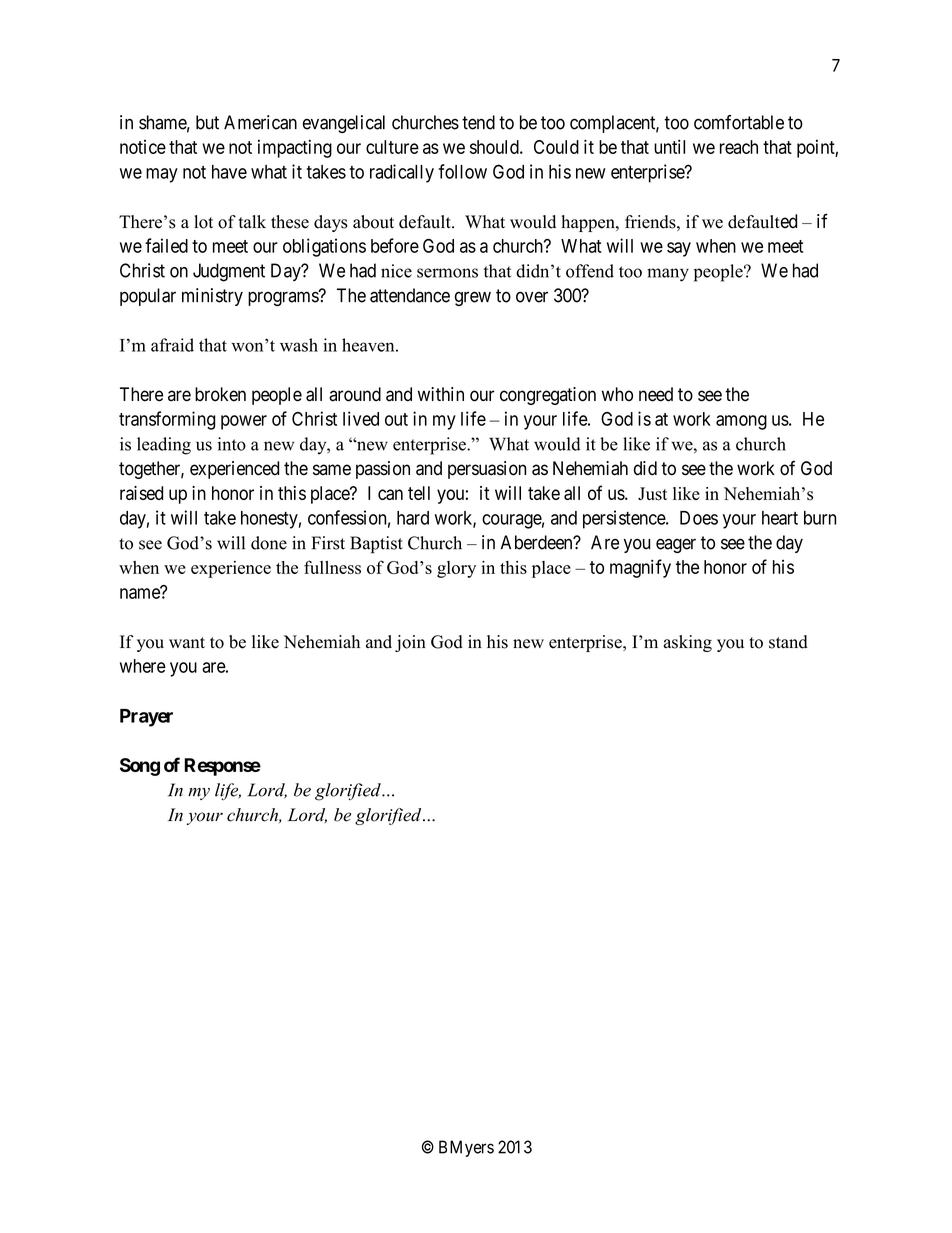  I want to click on follow, so click(463, 171).
